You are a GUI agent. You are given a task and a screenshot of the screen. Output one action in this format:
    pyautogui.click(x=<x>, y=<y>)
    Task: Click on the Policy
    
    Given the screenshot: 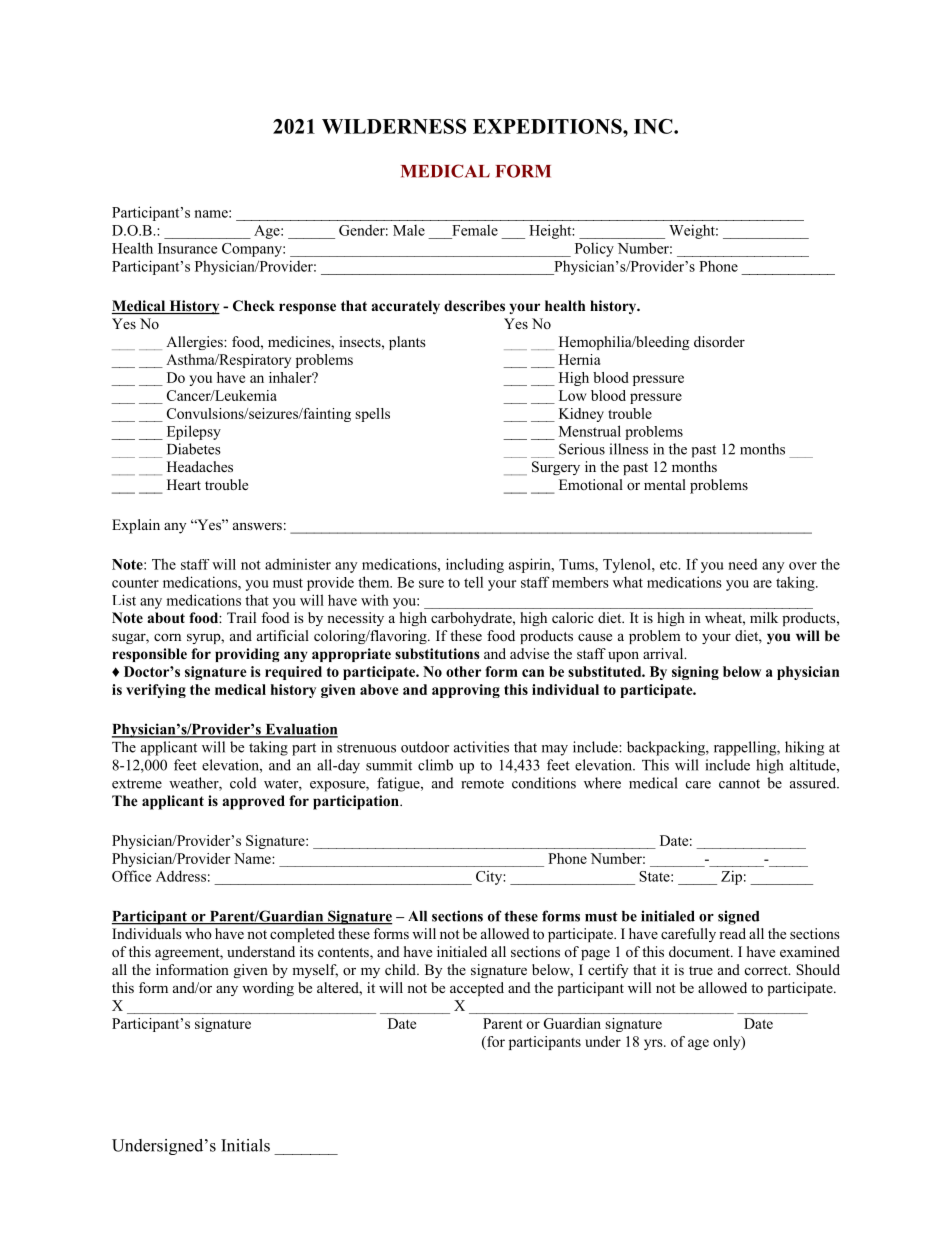 What is the action you would take?
    pyautogui.click(x=594, y=250)
